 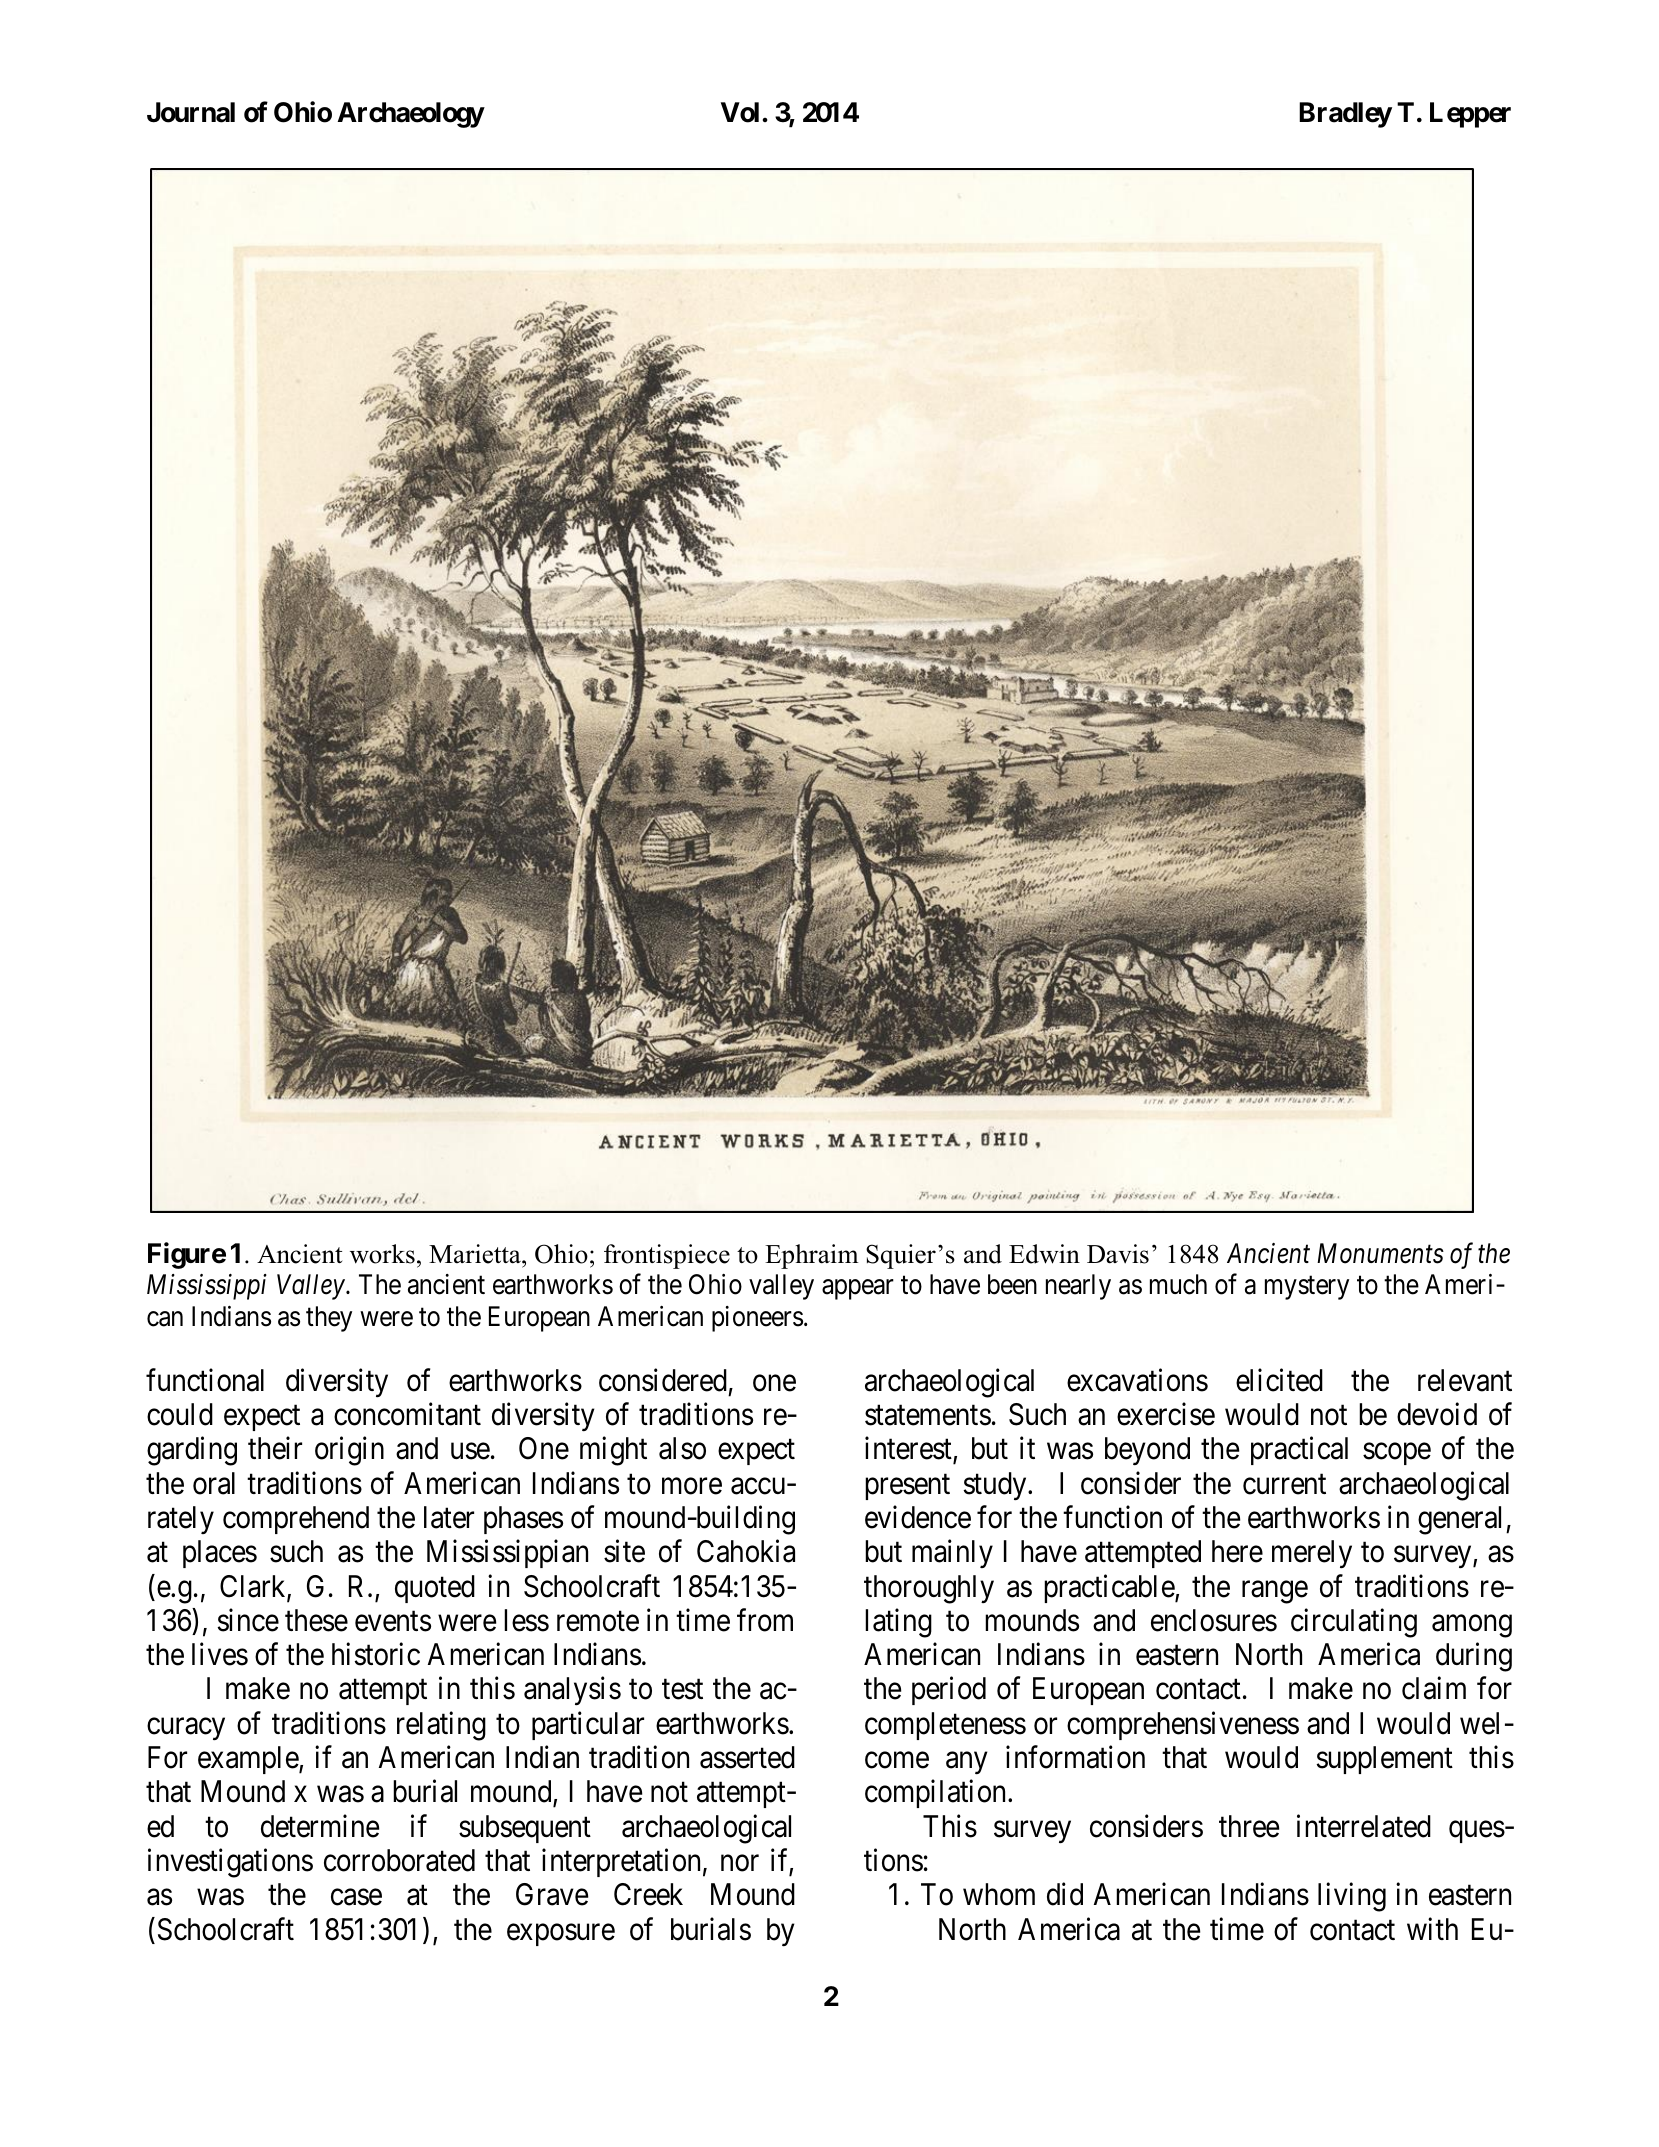 I want to click on mystery, so click(x=1307, y=1288).
